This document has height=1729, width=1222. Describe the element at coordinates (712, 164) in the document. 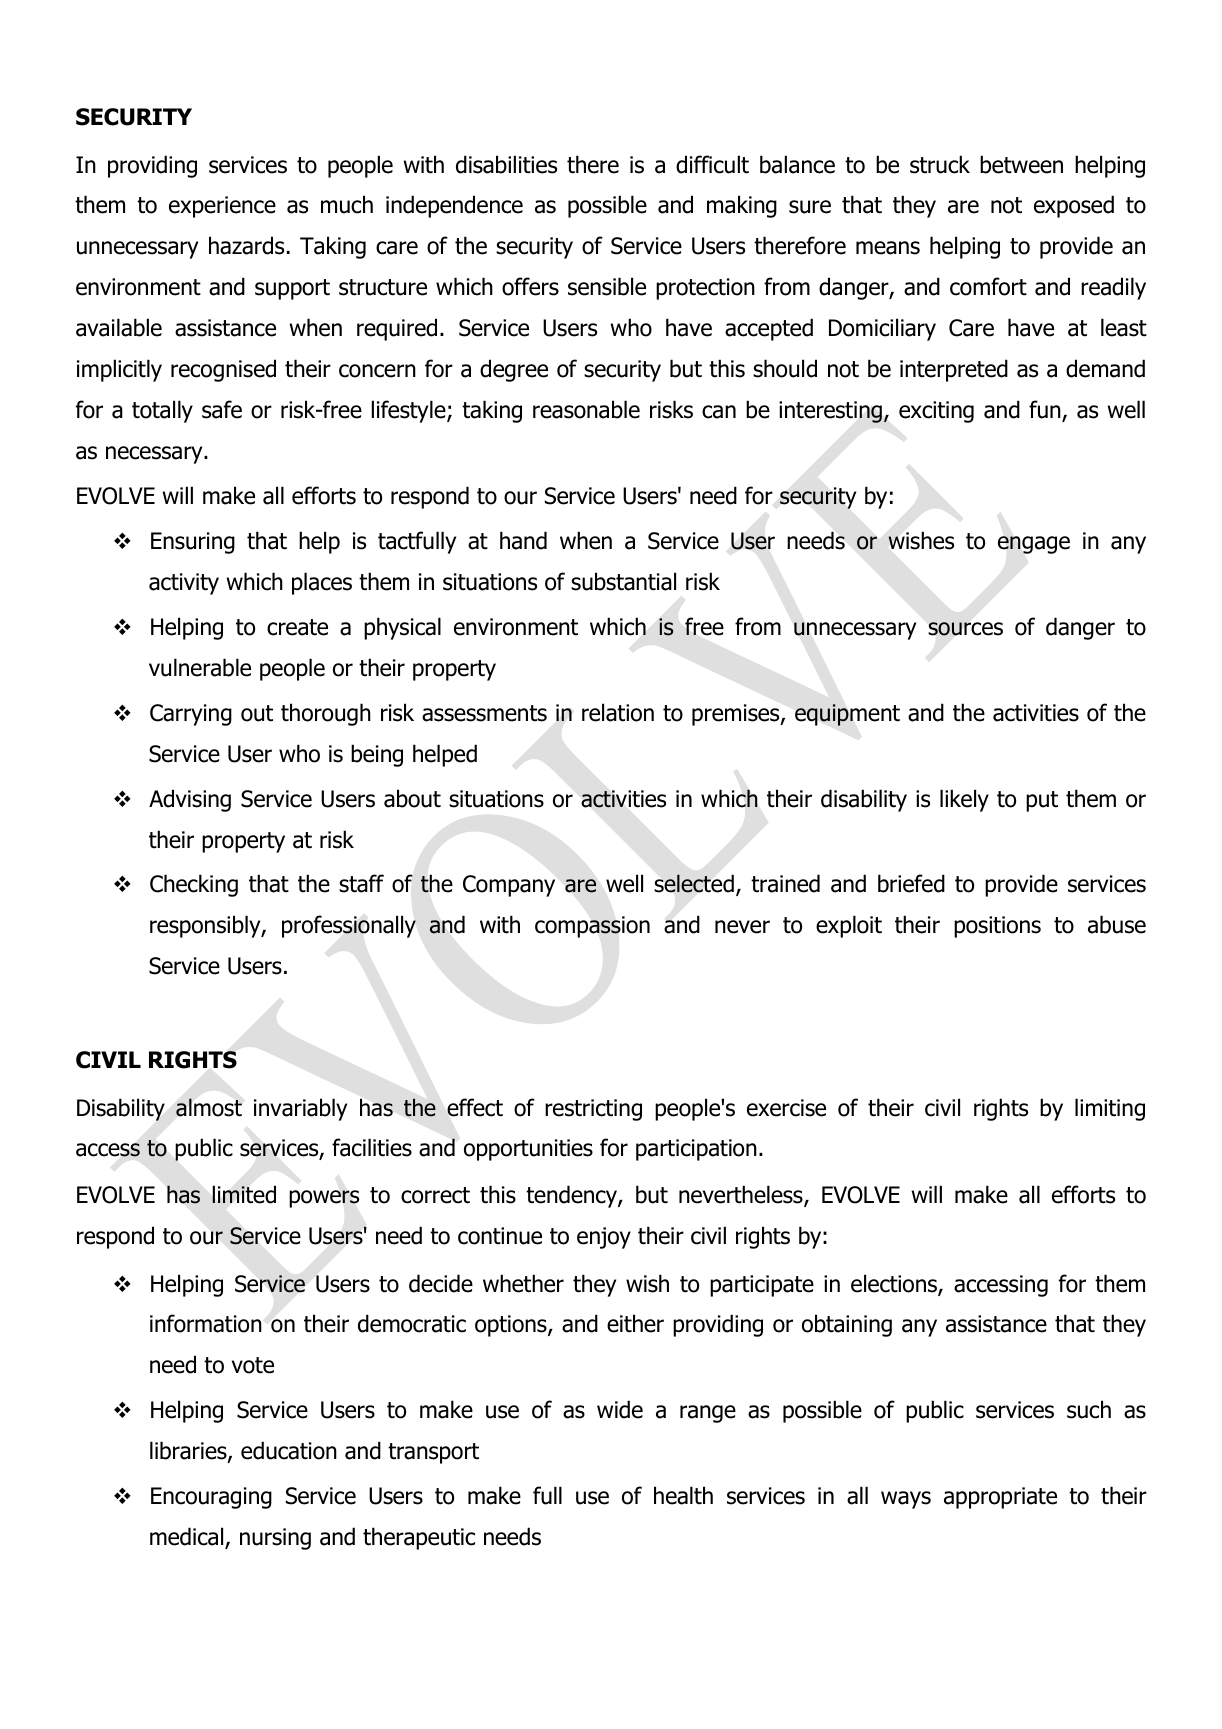

I see `difficult` at that location.
